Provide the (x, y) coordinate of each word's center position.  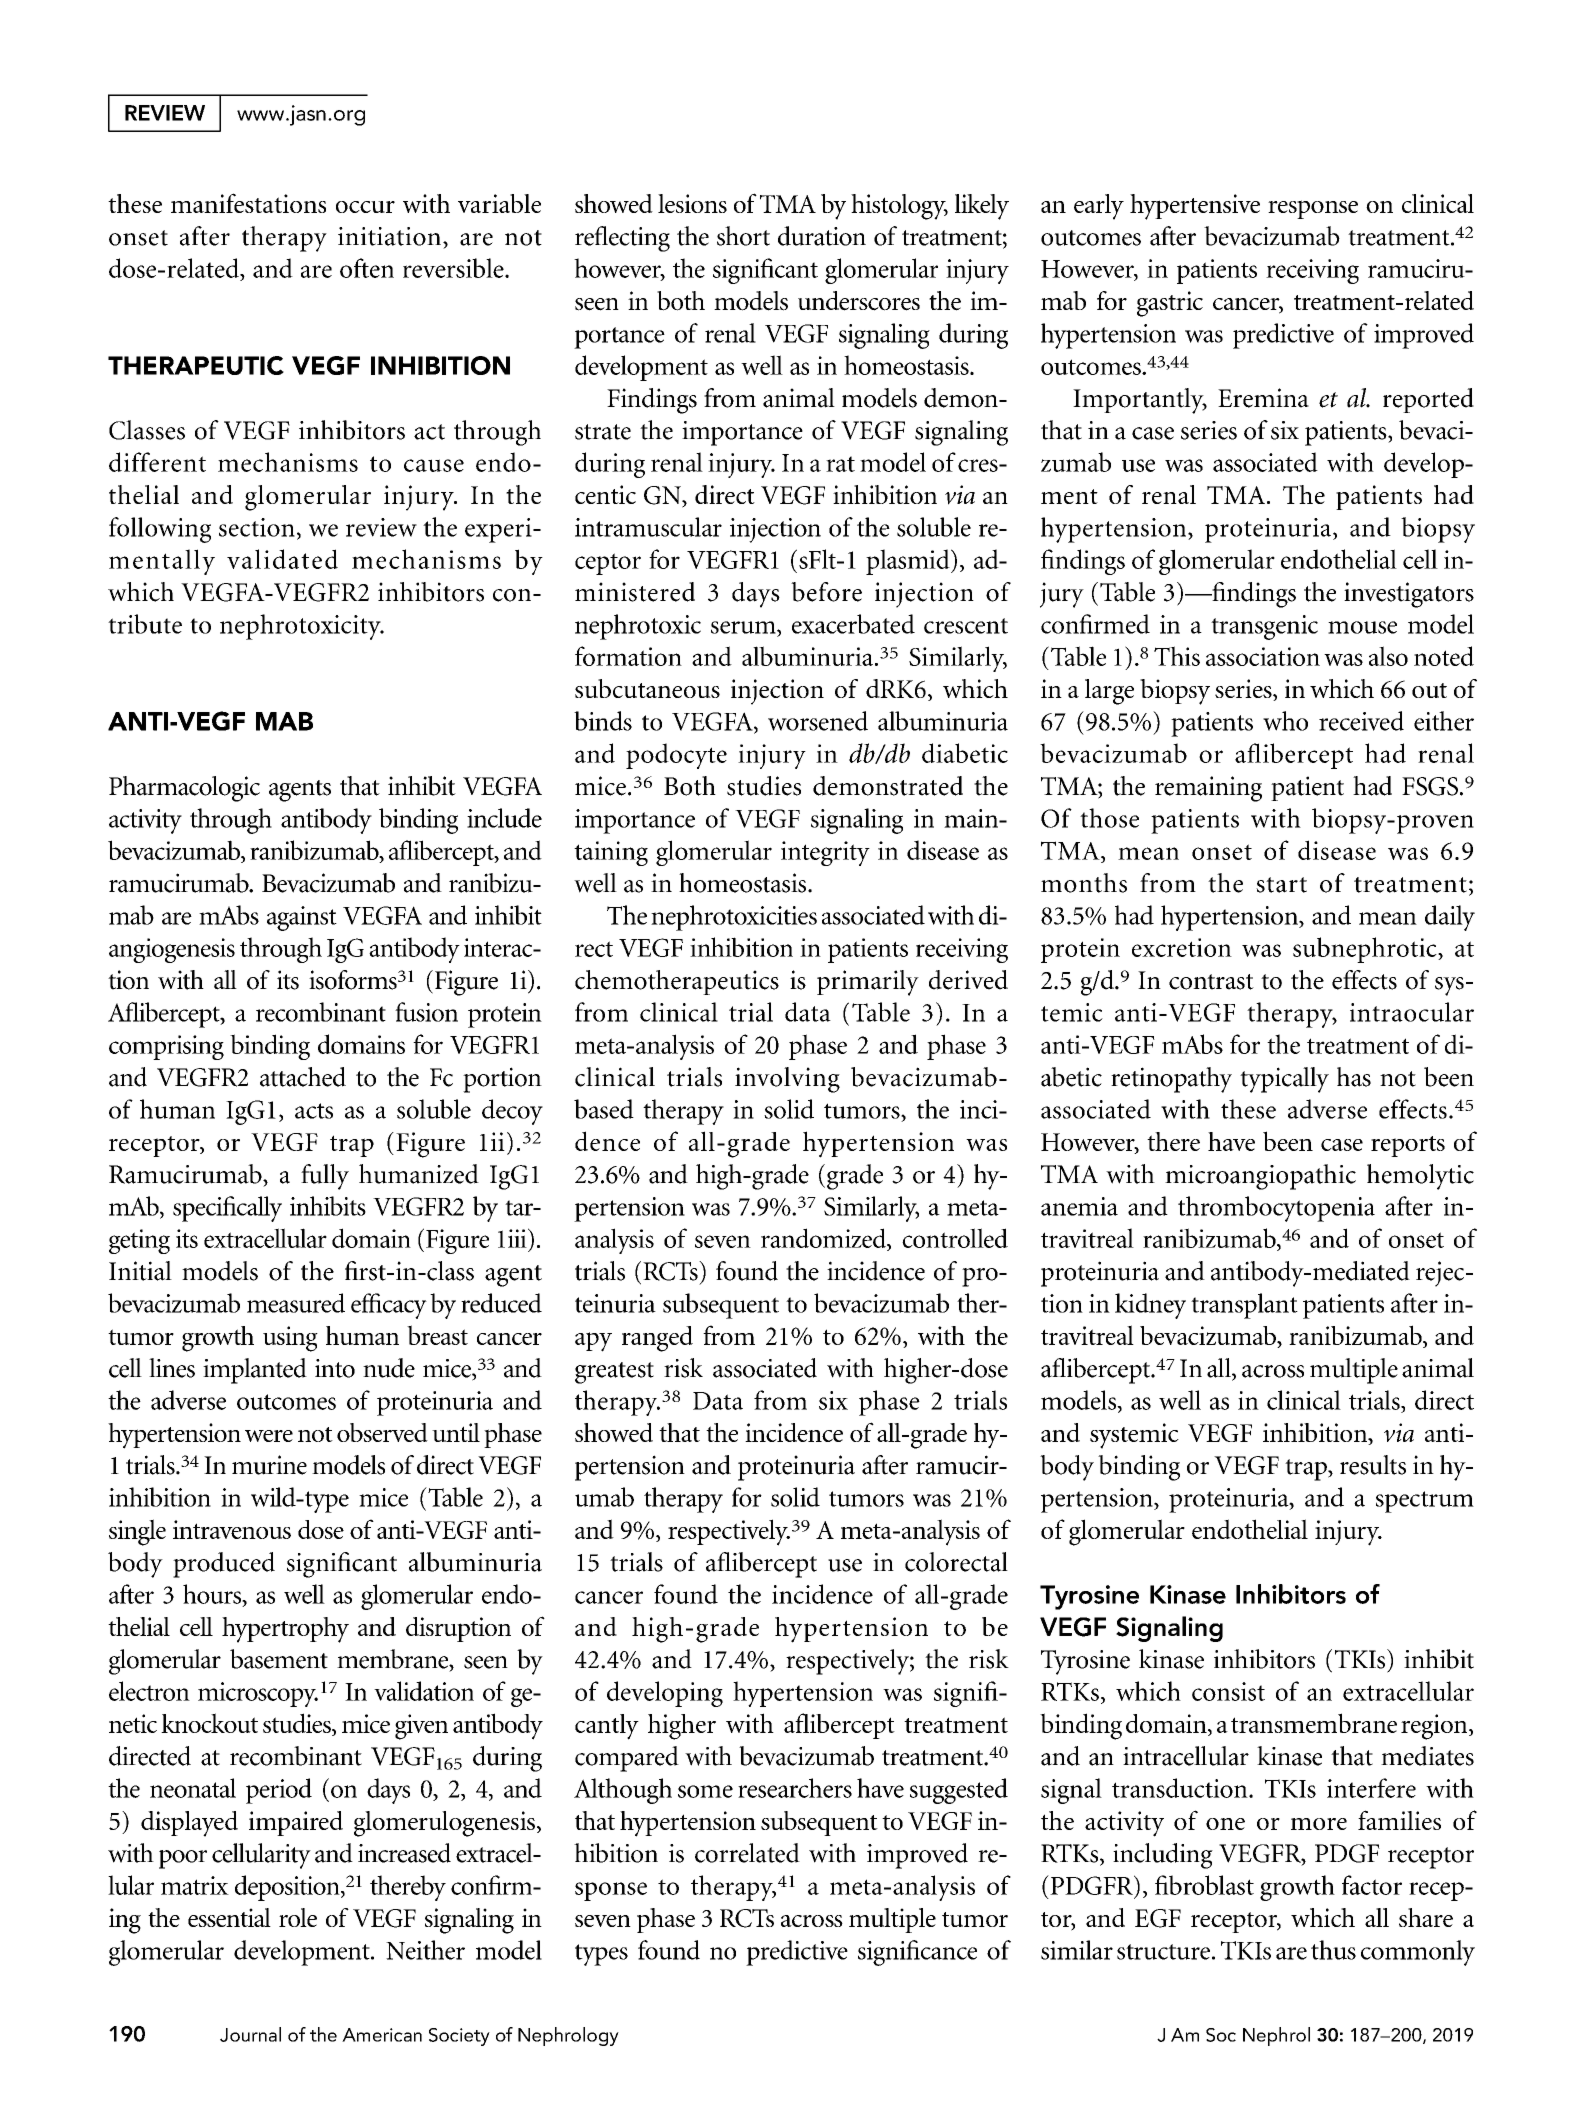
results (1373, 1465)
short (743, 236)
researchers (795, 1788)
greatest (614, 1373)
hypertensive (1195, 207)
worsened (818, 721)
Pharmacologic (184, 789)
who (1285, 721)
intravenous (232, 1529)
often (367, 268)
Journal (250, 2034)
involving (787, 1080)
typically (1284, 1080)
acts (314, 1111)
